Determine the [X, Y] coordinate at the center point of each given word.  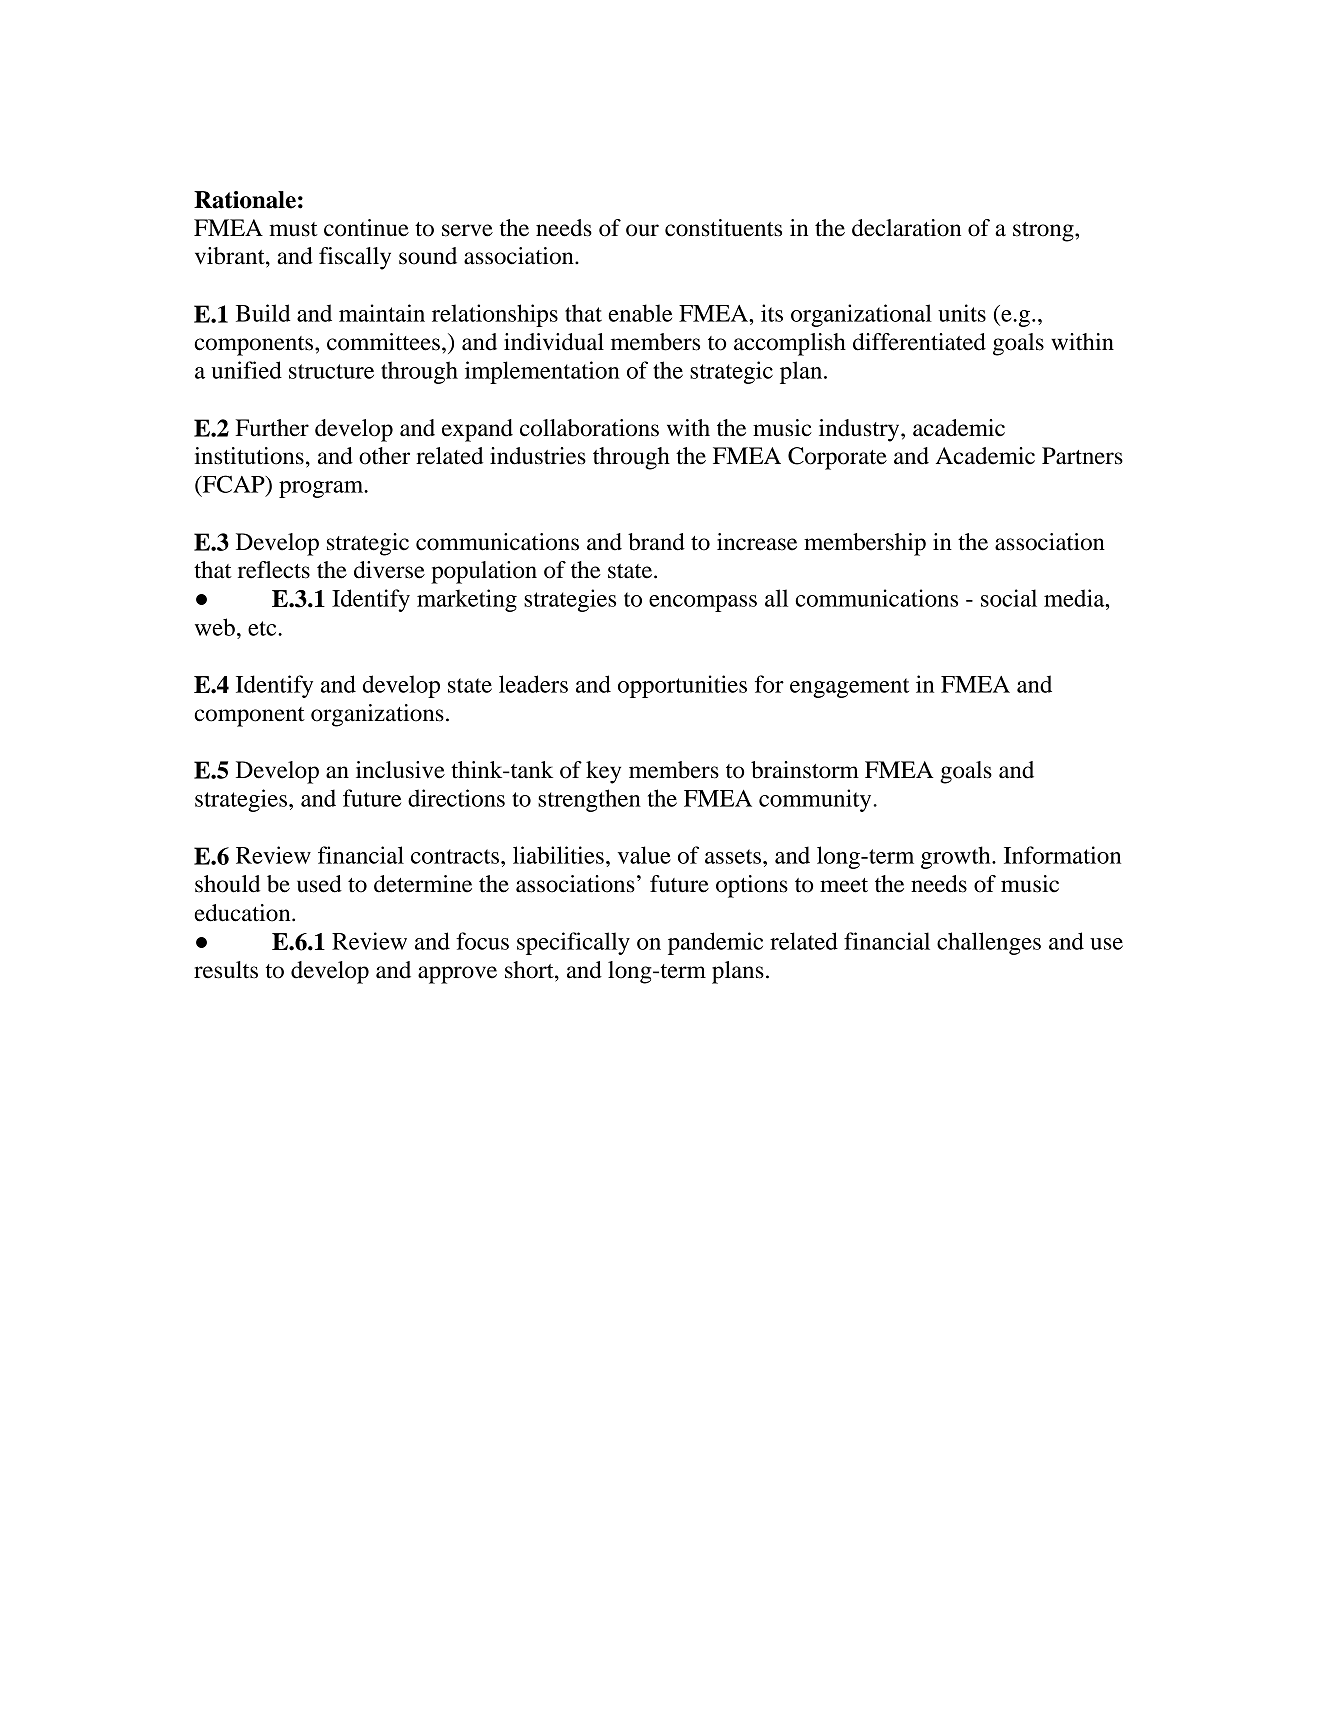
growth [957, 857]
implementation [542, 372]
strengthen [589, 800]
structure [331, 371]
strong [1044, 232]
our [642, 230]
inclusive [400, 770]
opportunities [682, 686]
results [226, 970]
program [322, 489]
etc [263, 628]
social [1009, 598]
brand [656, 542]
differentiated [919, 342]
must [294, 229]
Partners [1082, 456]
